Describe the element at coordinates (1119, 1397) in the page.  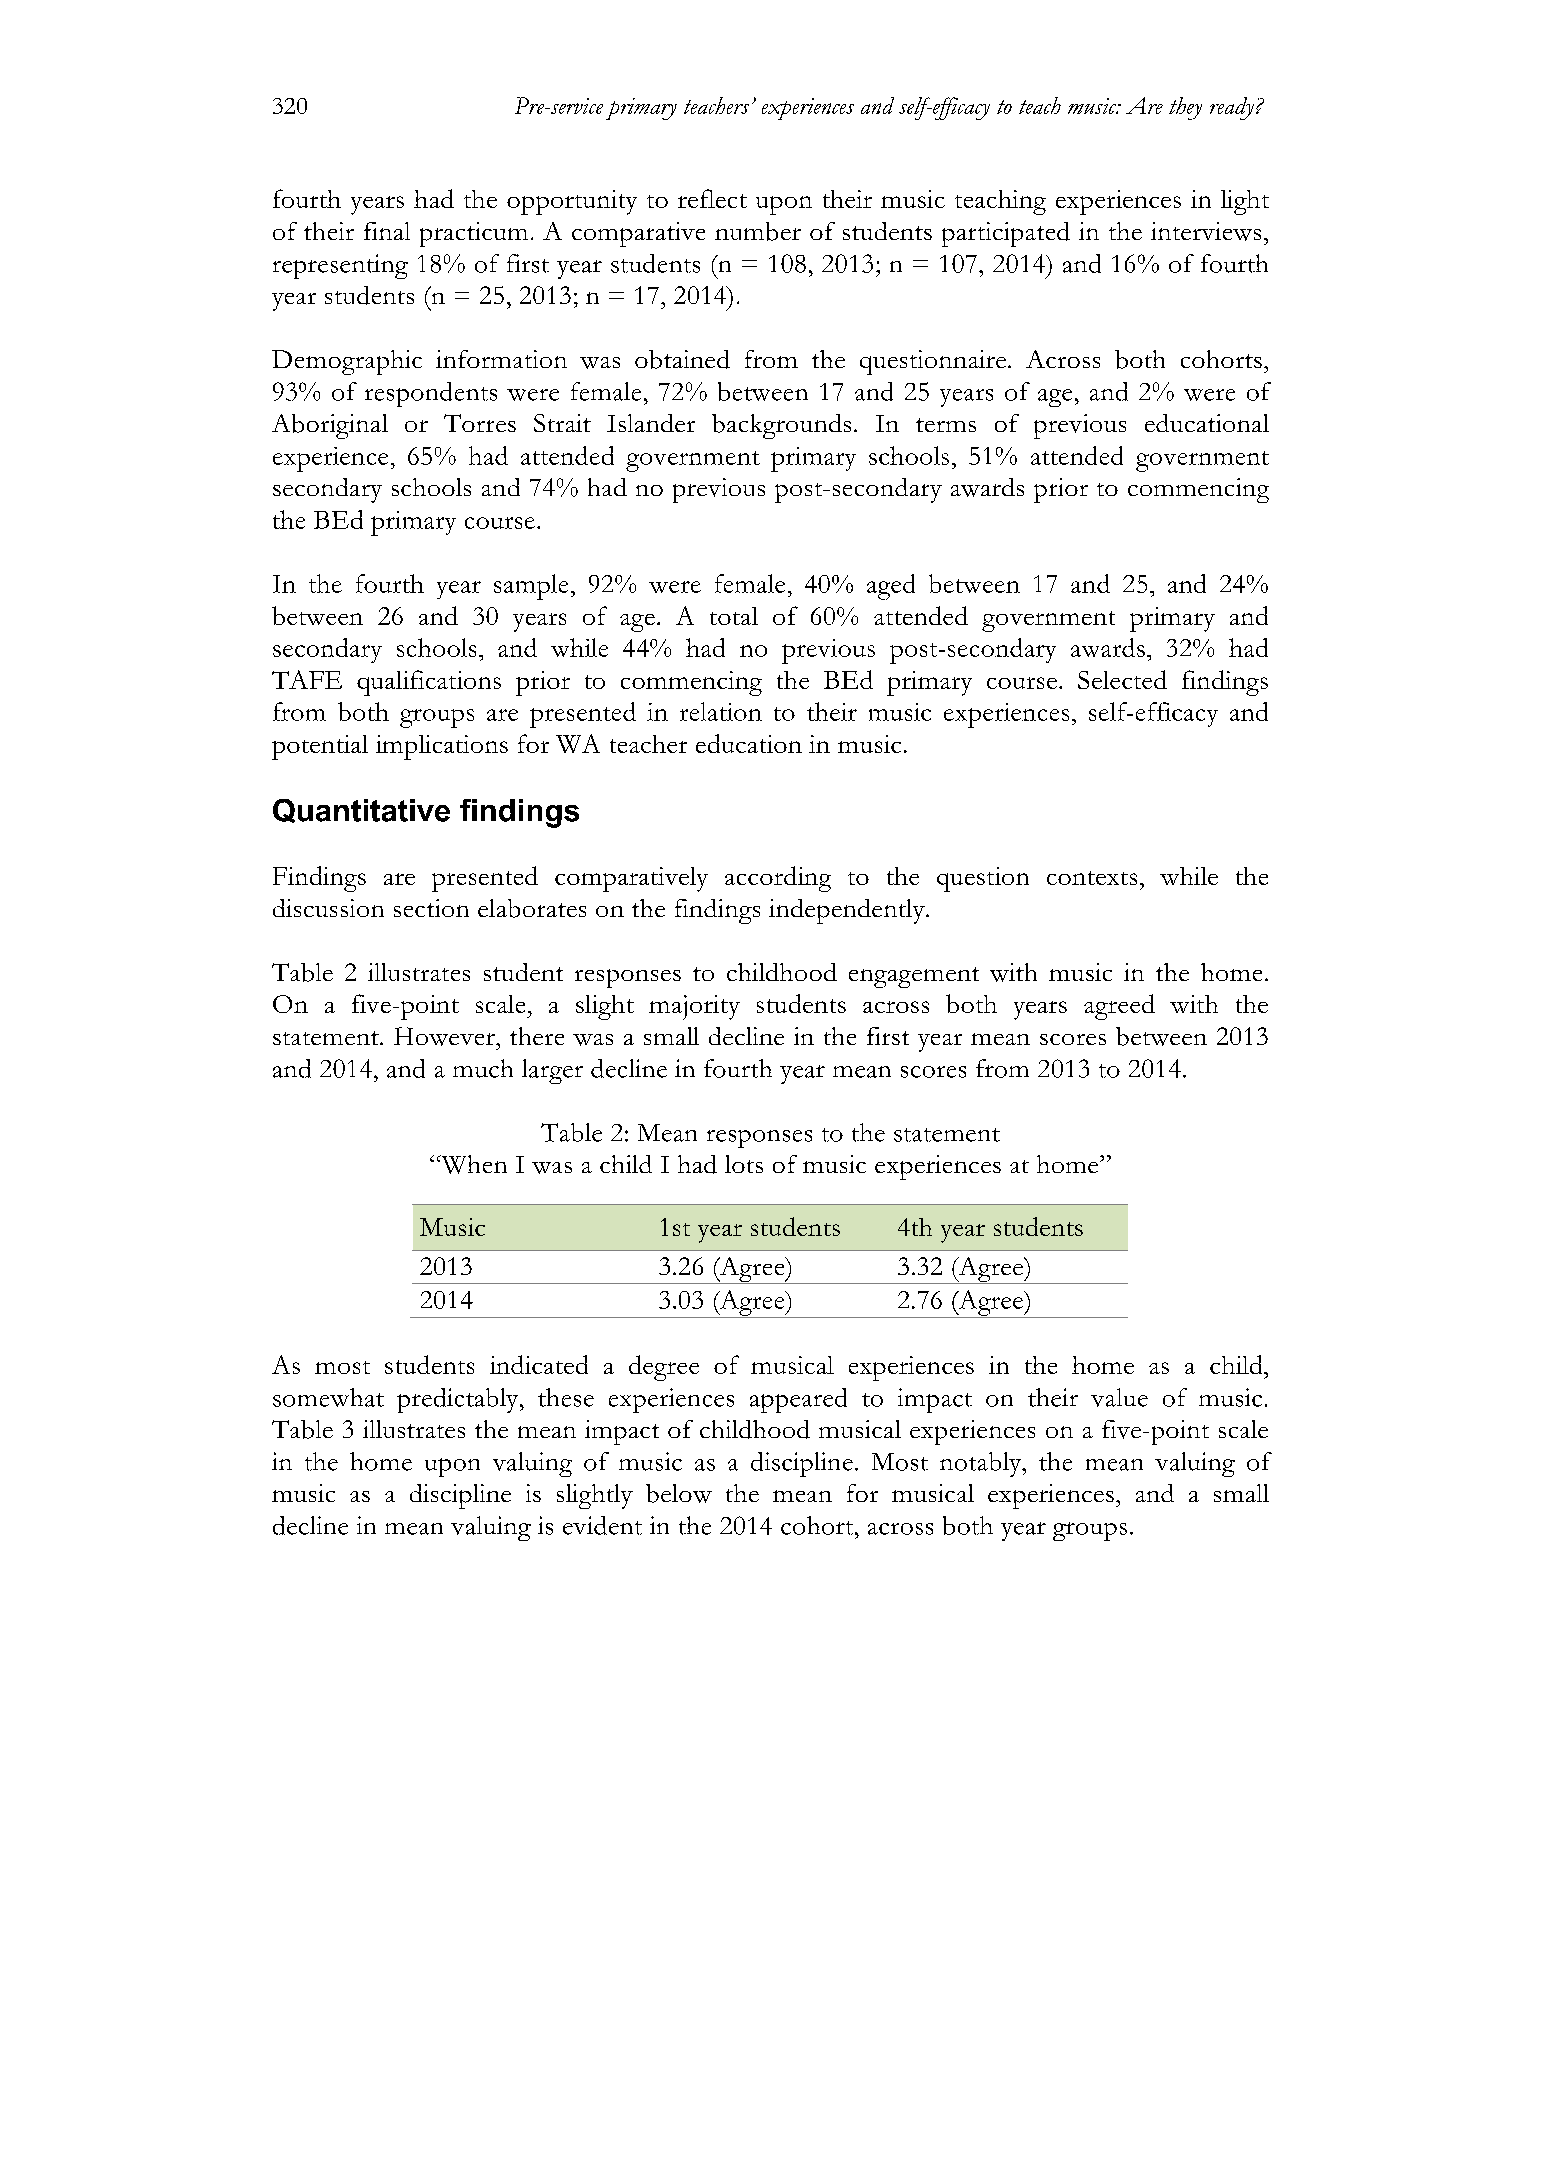
I see `value` at that location.
